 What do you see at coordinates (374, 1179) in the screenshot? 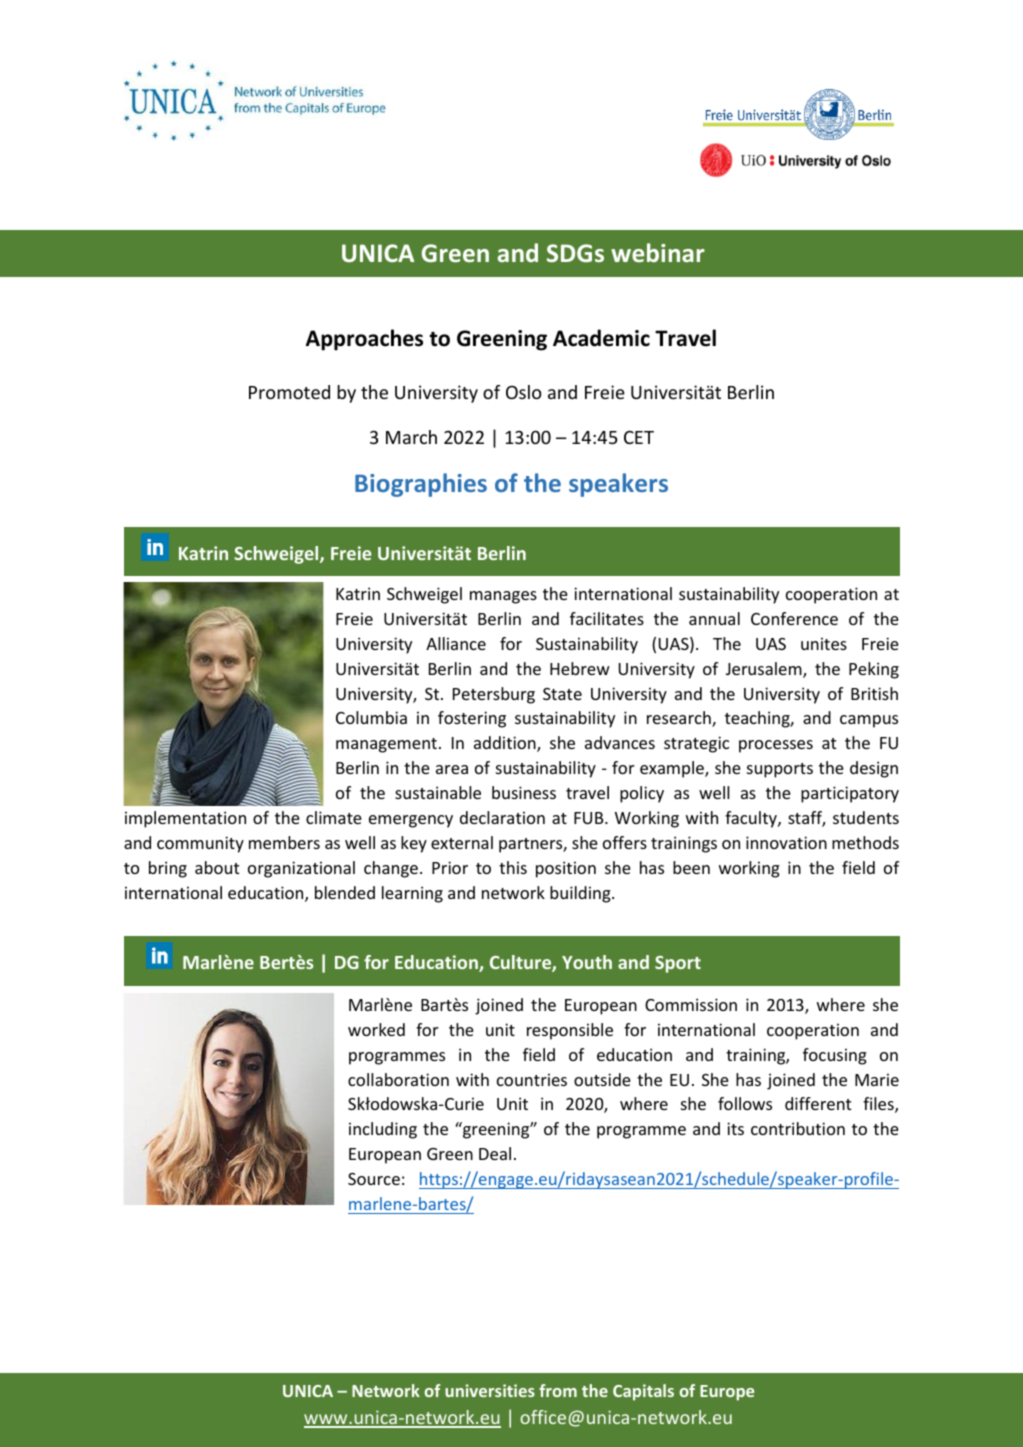
I see `Source` at bounding box center [374, 1179].
